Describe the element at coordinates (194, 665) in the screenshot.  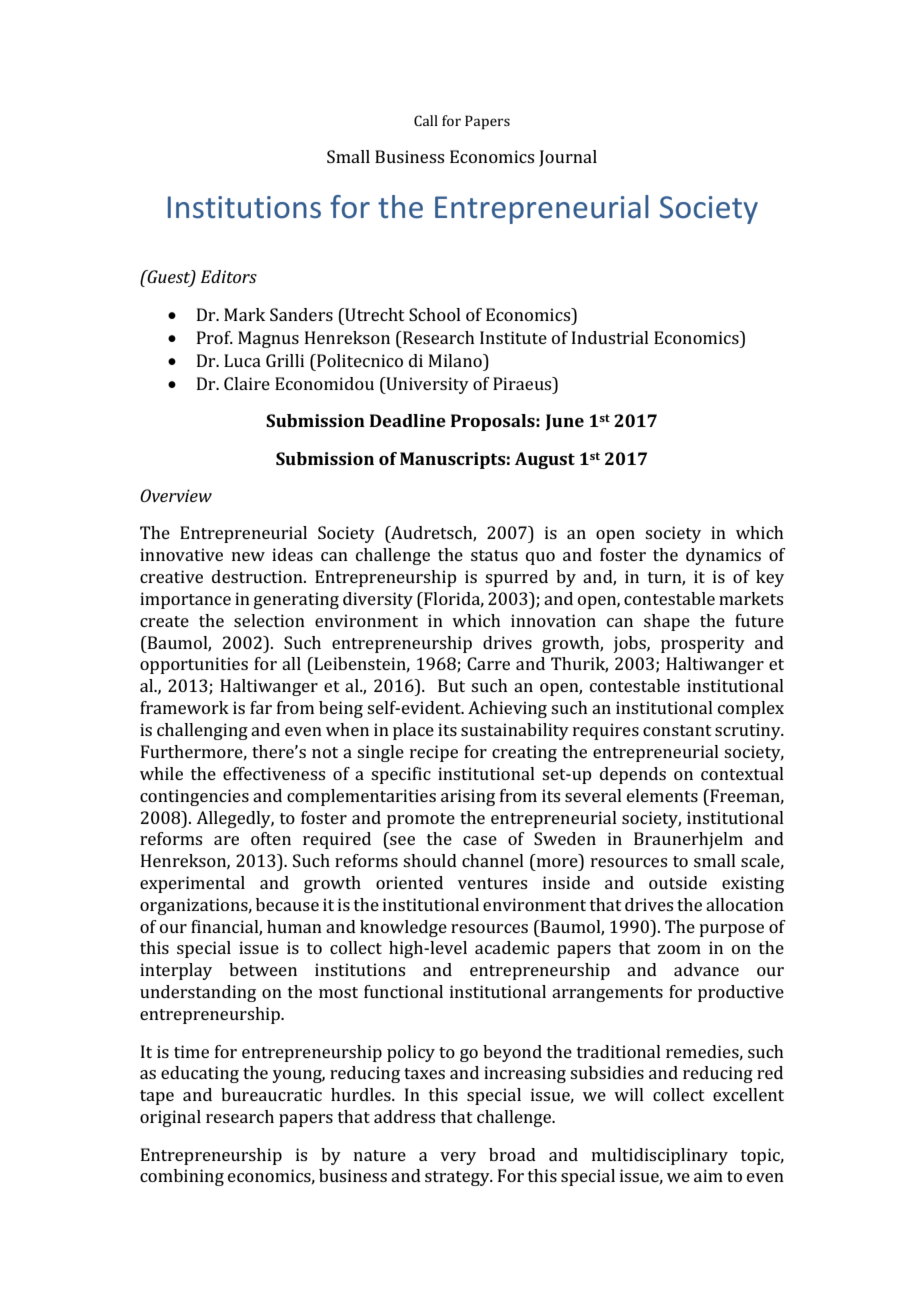
I see `opportunities` at that location.
